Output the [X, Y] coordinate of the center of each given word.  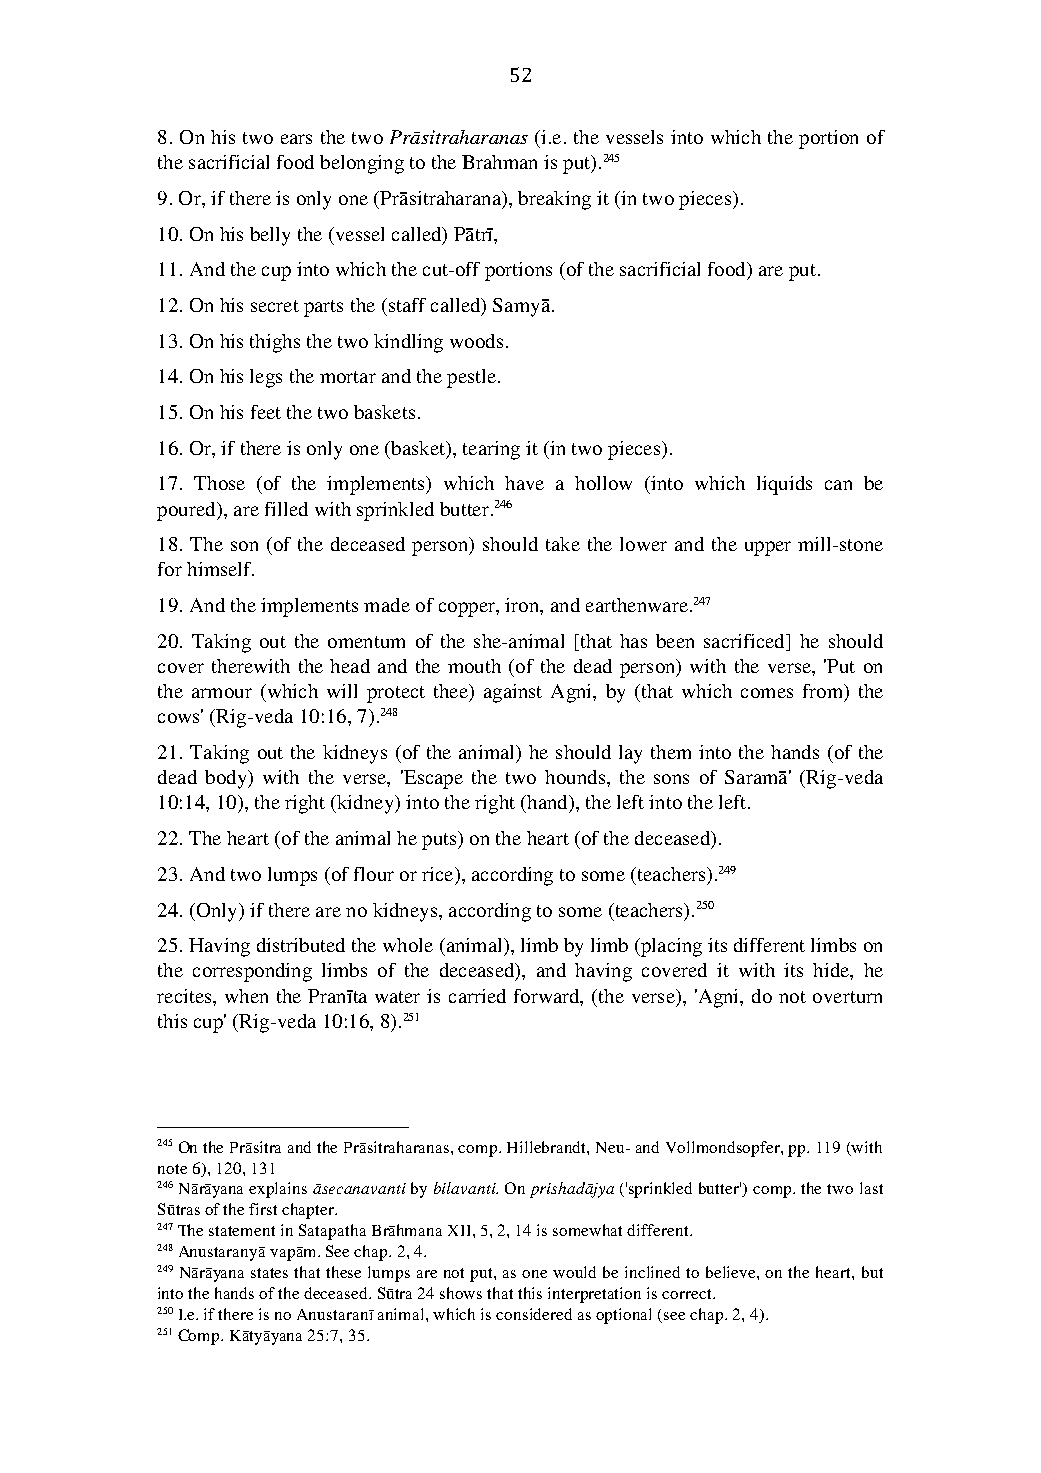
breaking [554, 200]
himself [220, 569]
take [563, 544]
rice [439, 874]
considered [534, 1314]
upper [768, 548]
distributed [301, 945]
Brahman [499, 162]
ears [296, 139]
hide [832, 970]
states [269, 1273]
